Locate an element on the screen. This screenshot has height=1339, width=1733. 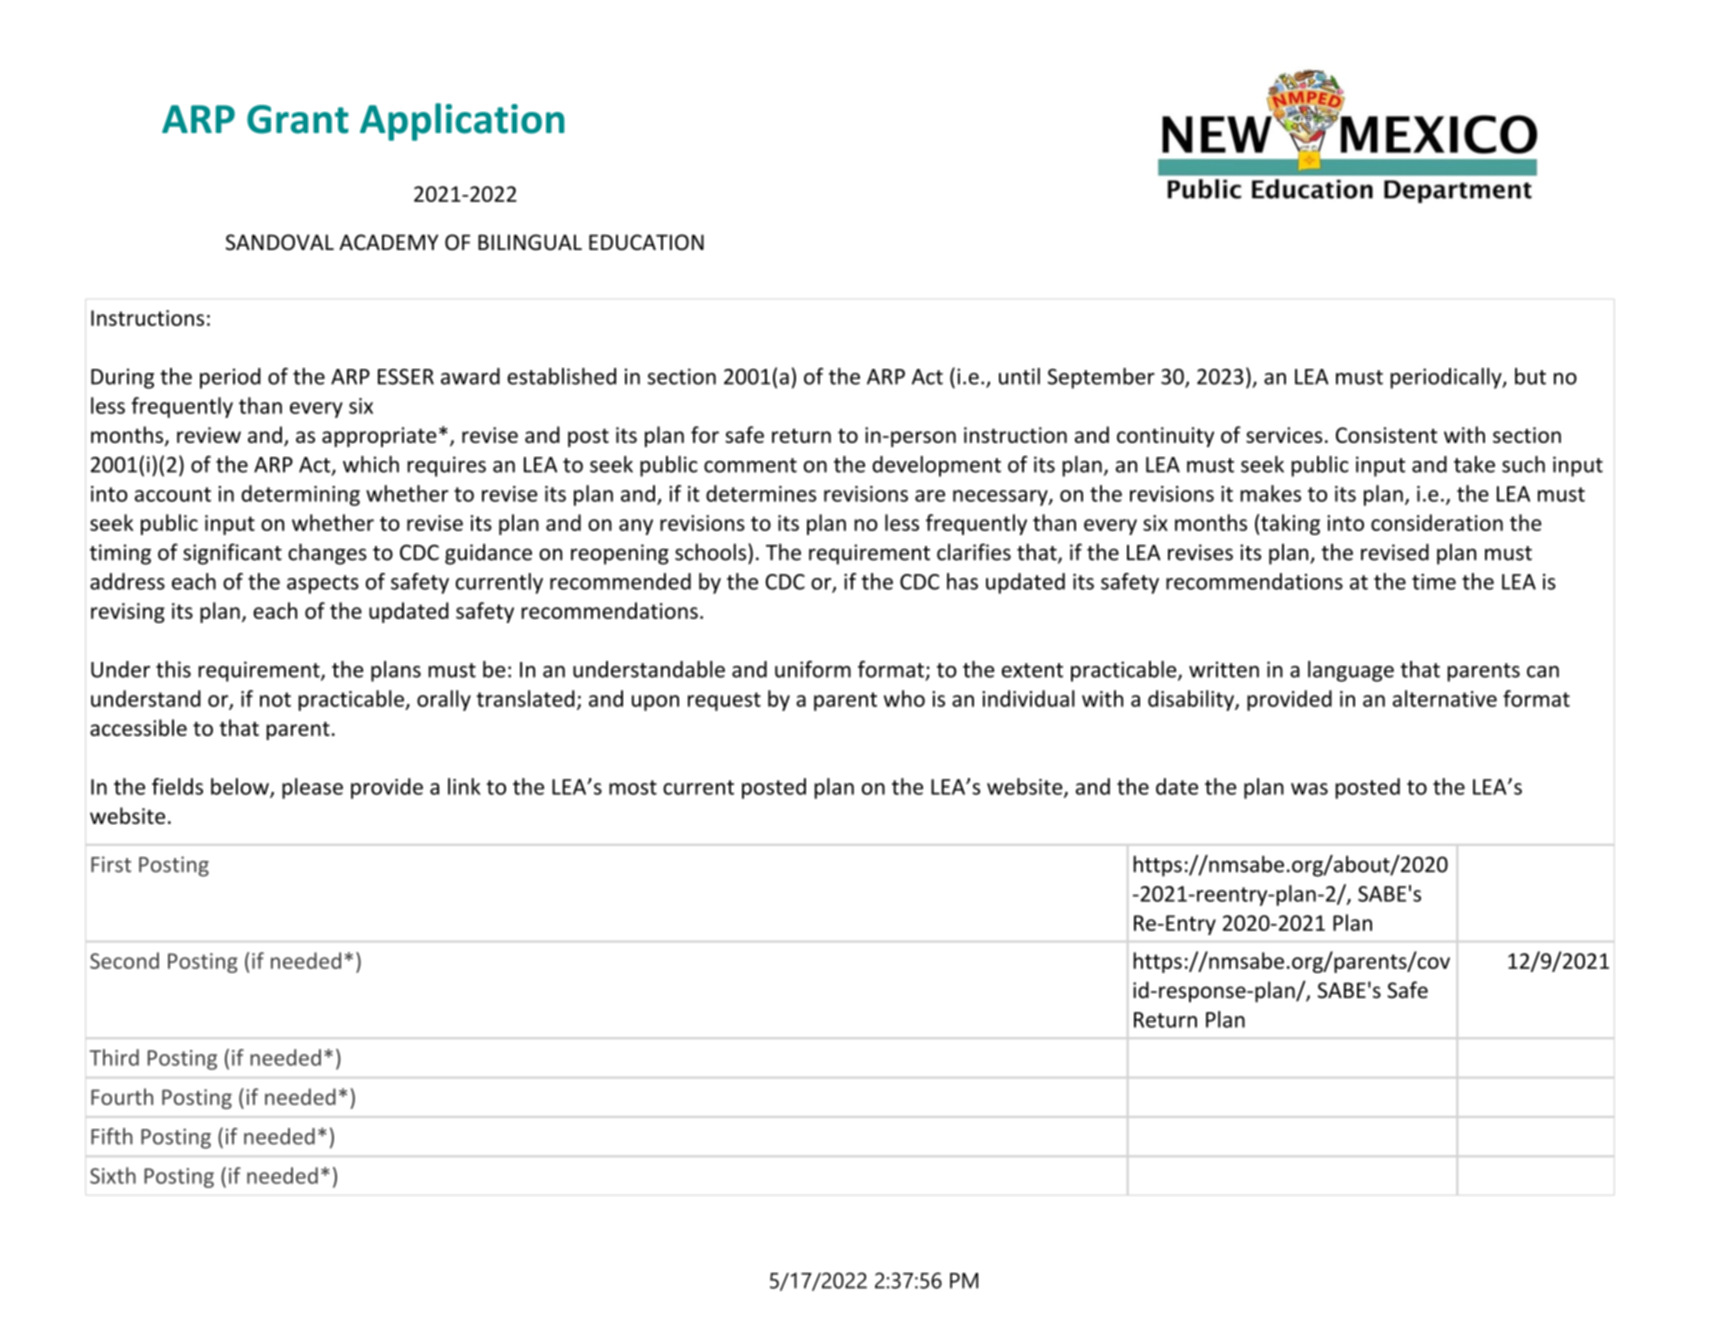
Fourth is located at coordinates (122, 1096).
